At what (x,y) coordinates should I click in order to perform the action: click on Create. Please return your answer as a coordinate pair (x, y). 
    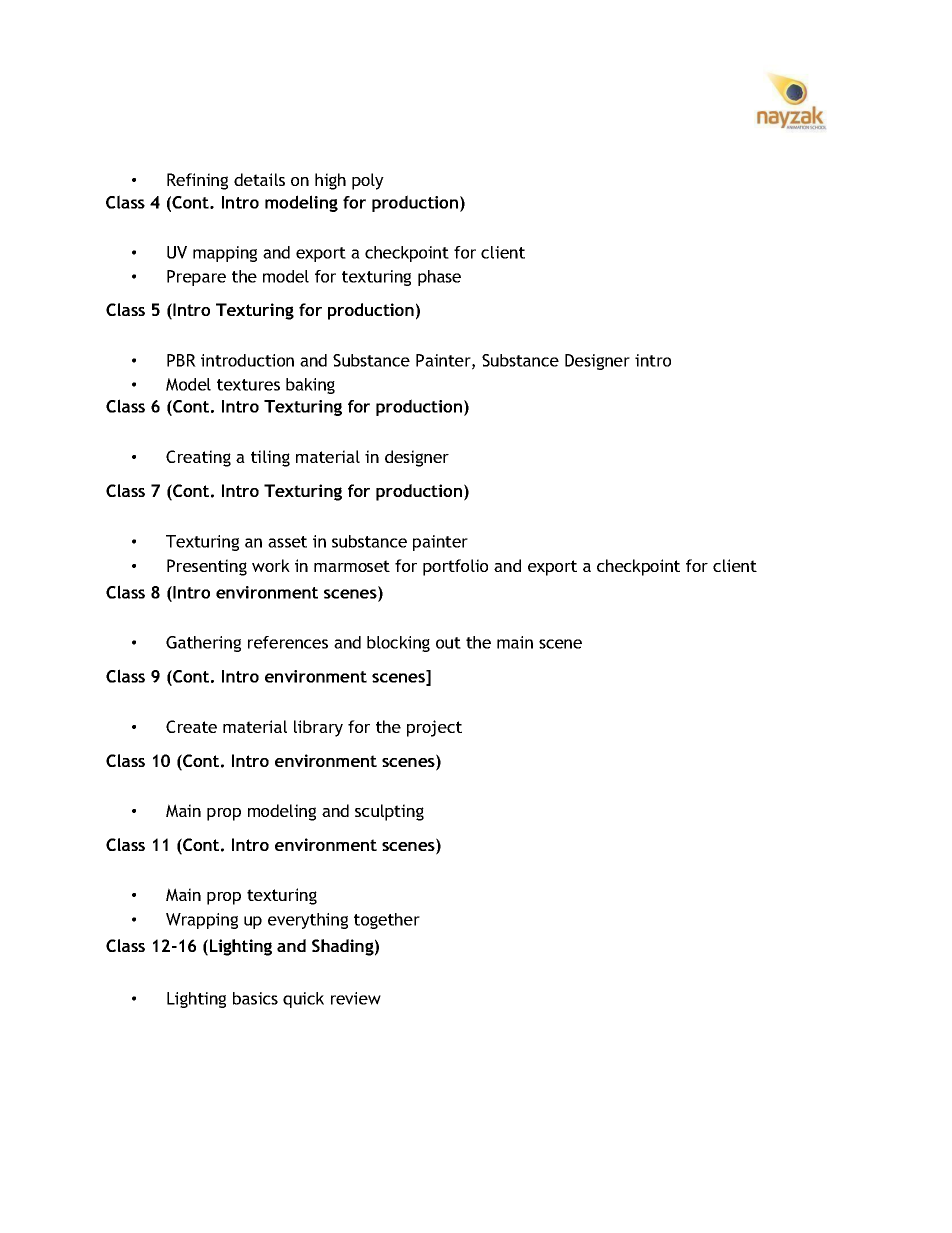
    Looking at the image, I should click on (191, 726).
